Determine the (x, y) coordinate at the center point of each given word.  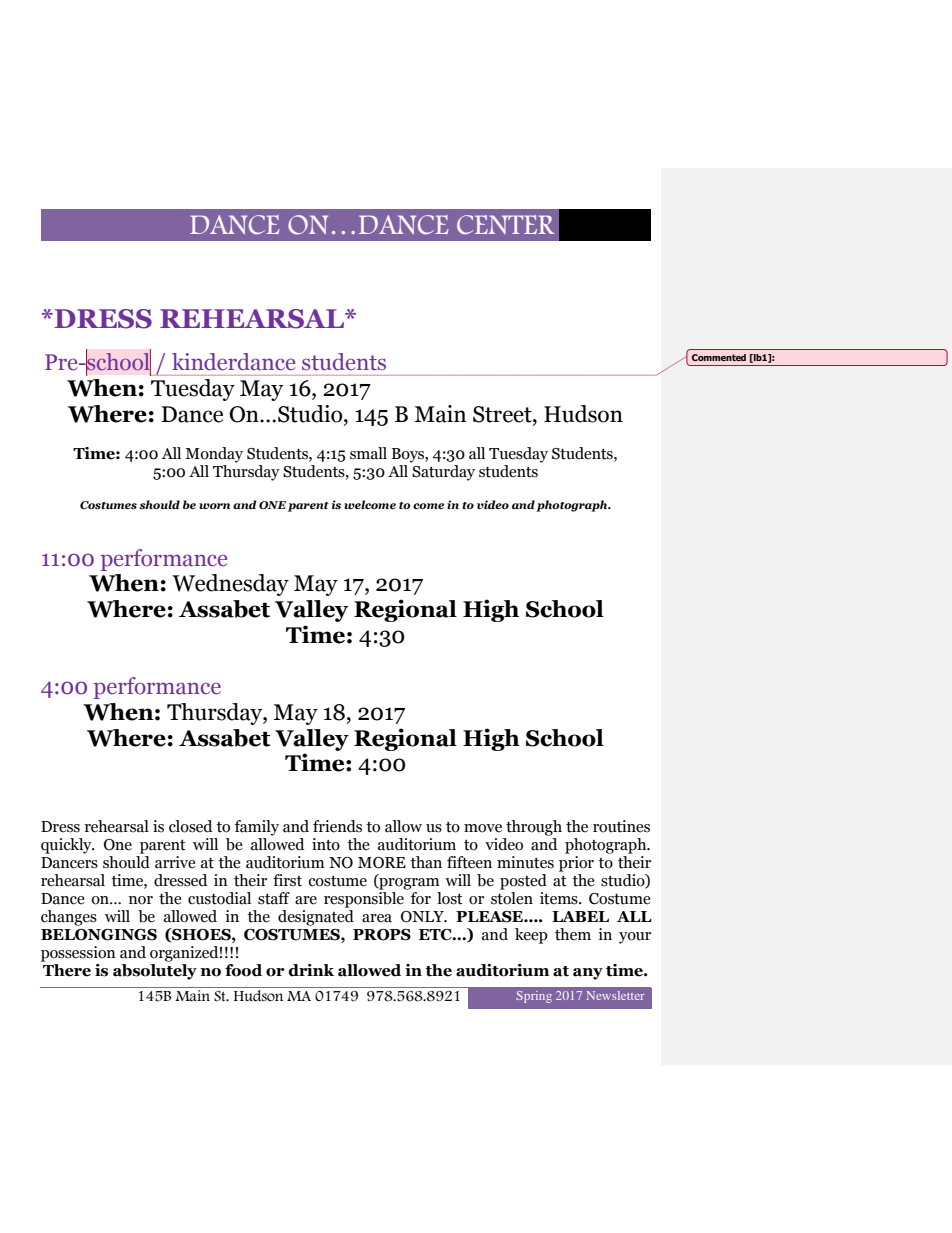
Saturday (443, 473)
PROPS (382, 935)
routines (621, 826)
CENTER (505, 225)
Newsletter (616, 995)
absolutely (155, 970)
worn (214, 506)
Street (503, 414)
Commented (719, 357)
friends (337, 826)
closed (190, 826)
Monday (214, 455)
